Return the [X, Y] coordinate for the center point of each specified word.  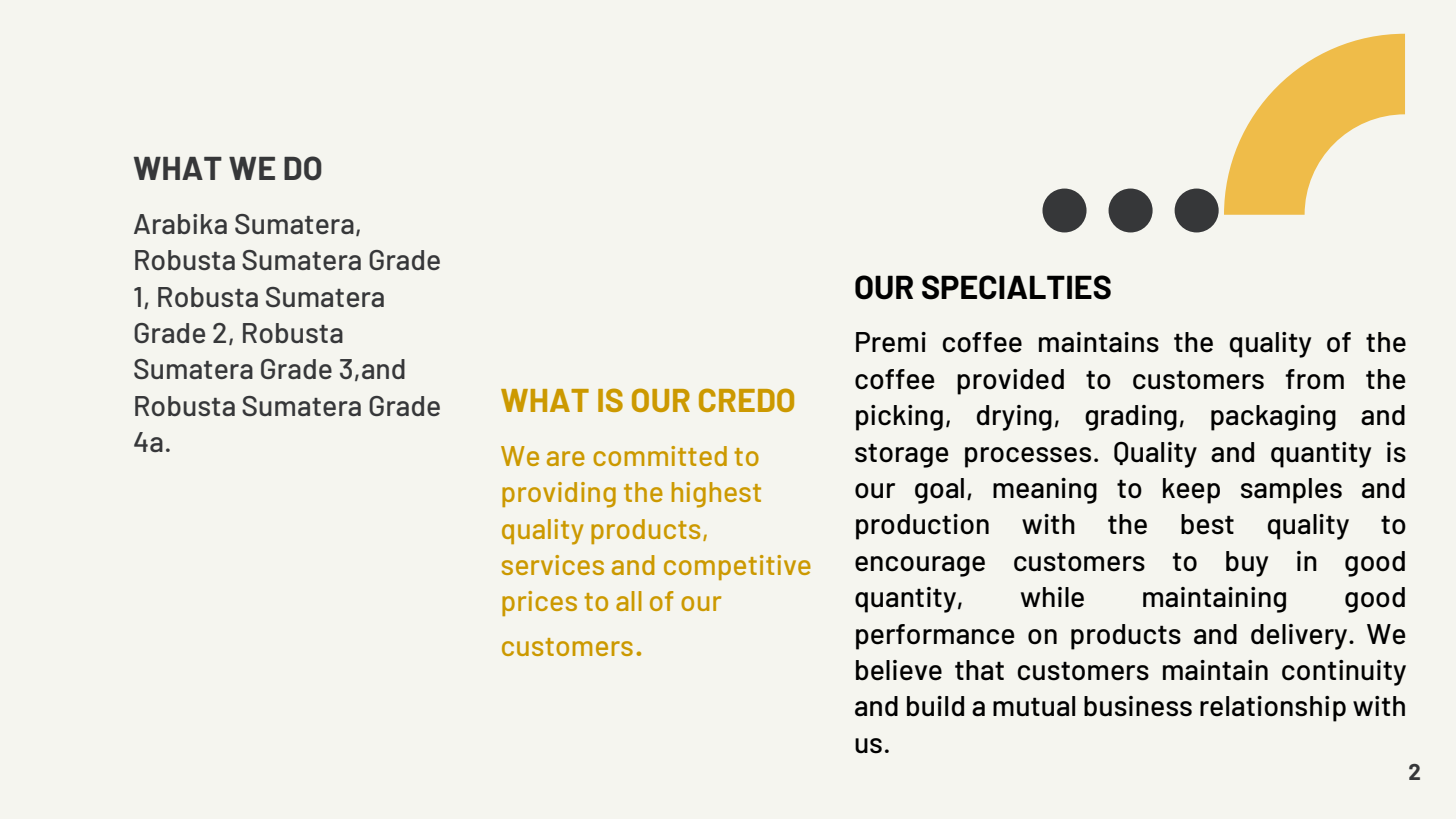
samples [1291, 491]
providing [559, 495]
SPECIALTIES [1016, 287]
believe [899, 670]
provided [1010, 382]
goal [939, 491]
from [1314, 379]
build [935, 706]
